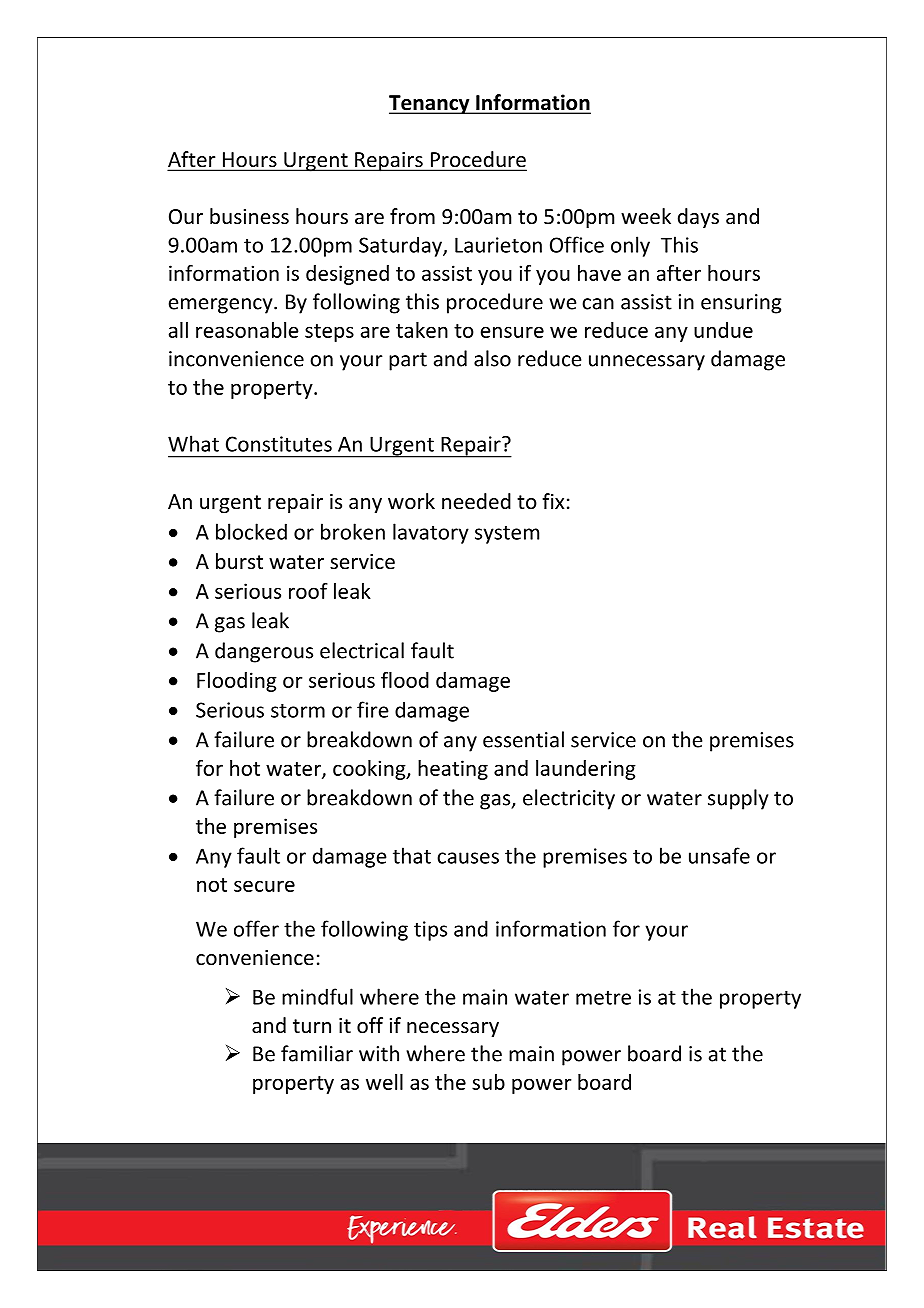  Describe the element at coordinates (239, 561) in the screenshot. I see `burst` at that location.
